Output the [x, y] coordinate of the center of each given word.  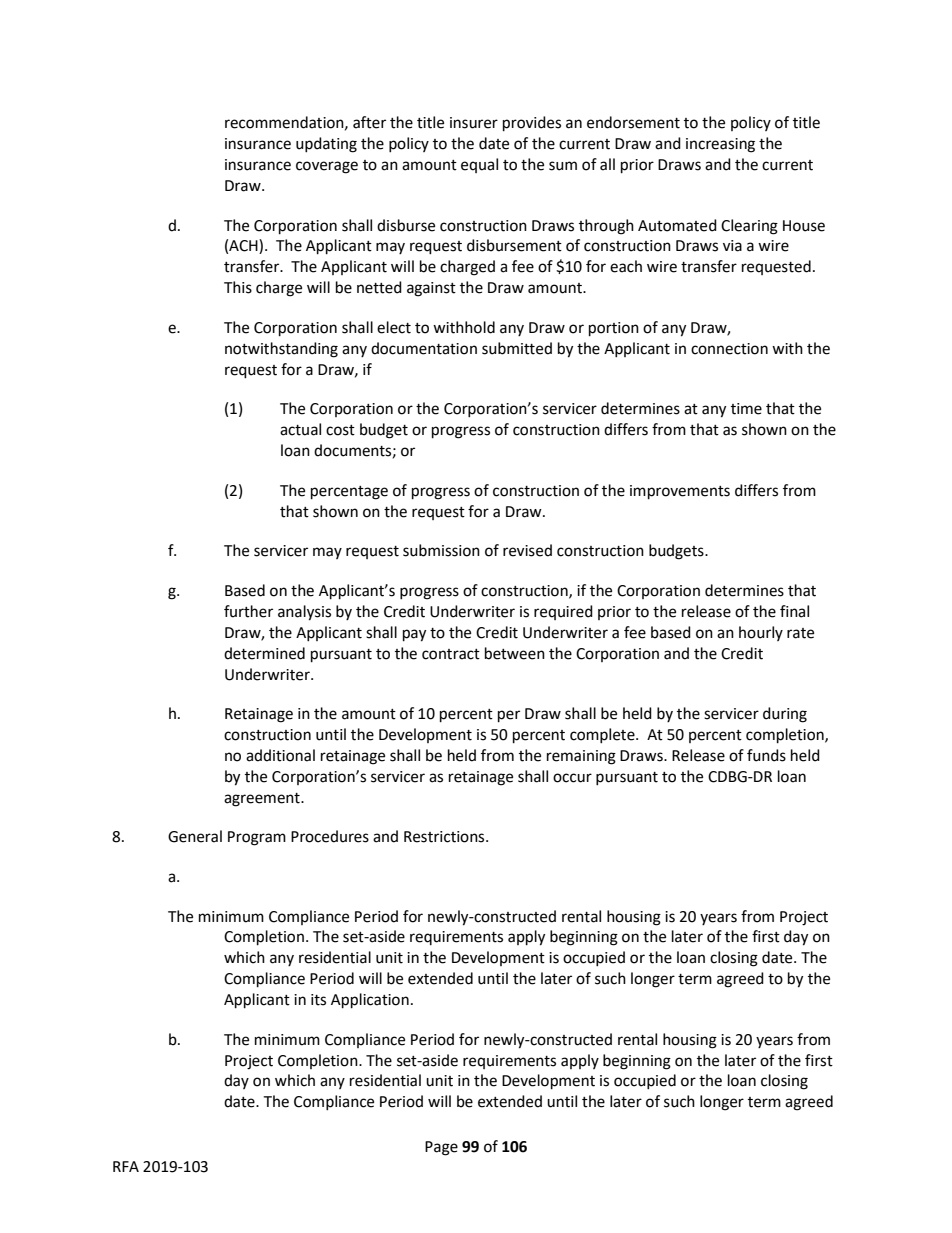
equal [479, 165]
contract [451, 654]
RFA [126, 1166]
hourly [761, 633]
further [248, 611]
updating [326, 145]
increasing [720, 145]
